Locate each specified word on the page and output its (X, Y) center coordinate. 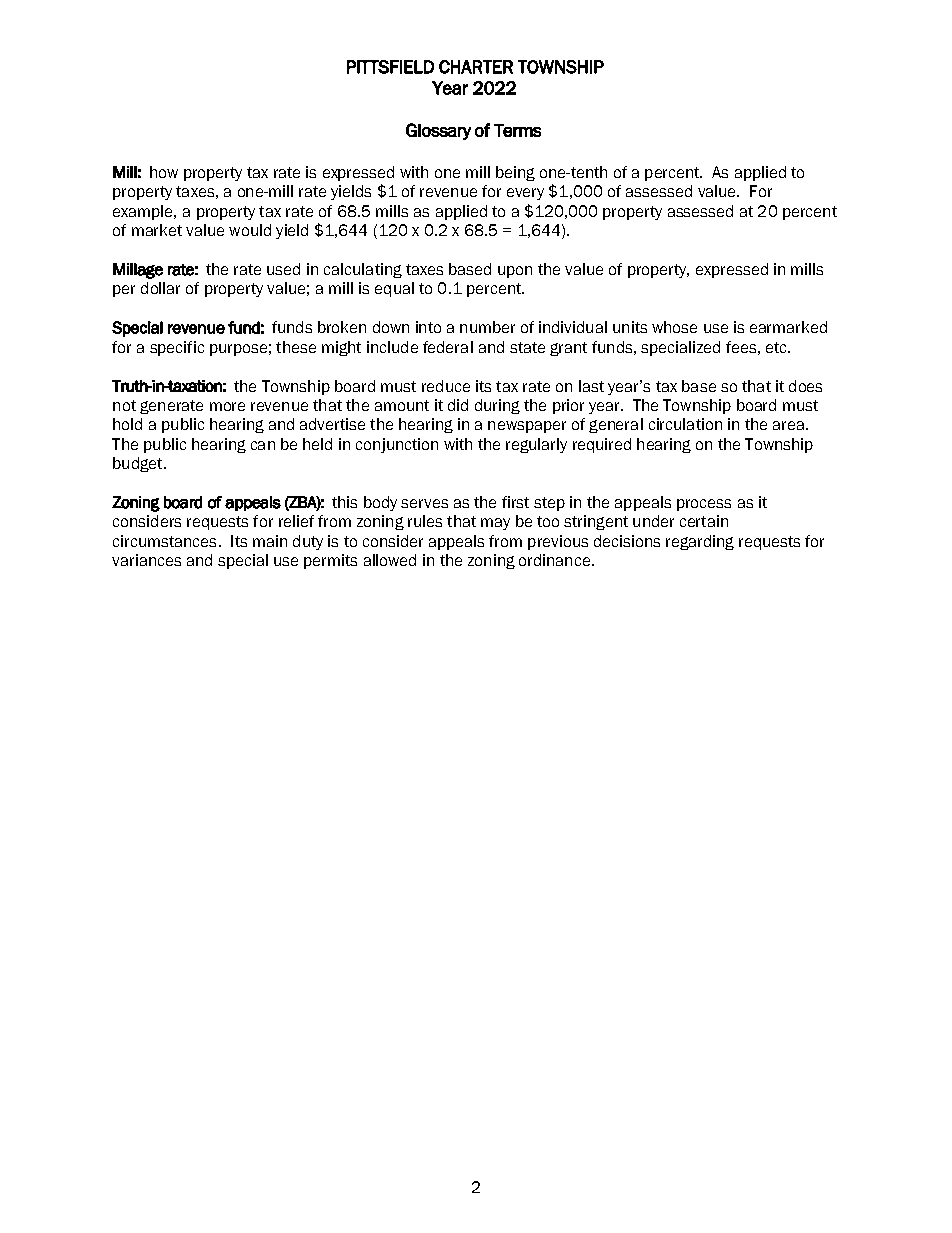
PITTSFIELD (390, 67)
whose (674, 327)
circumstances (164, 541)
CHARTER (476, 67)
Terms (517, 130)
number (487, 327)
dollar (160, 288)
